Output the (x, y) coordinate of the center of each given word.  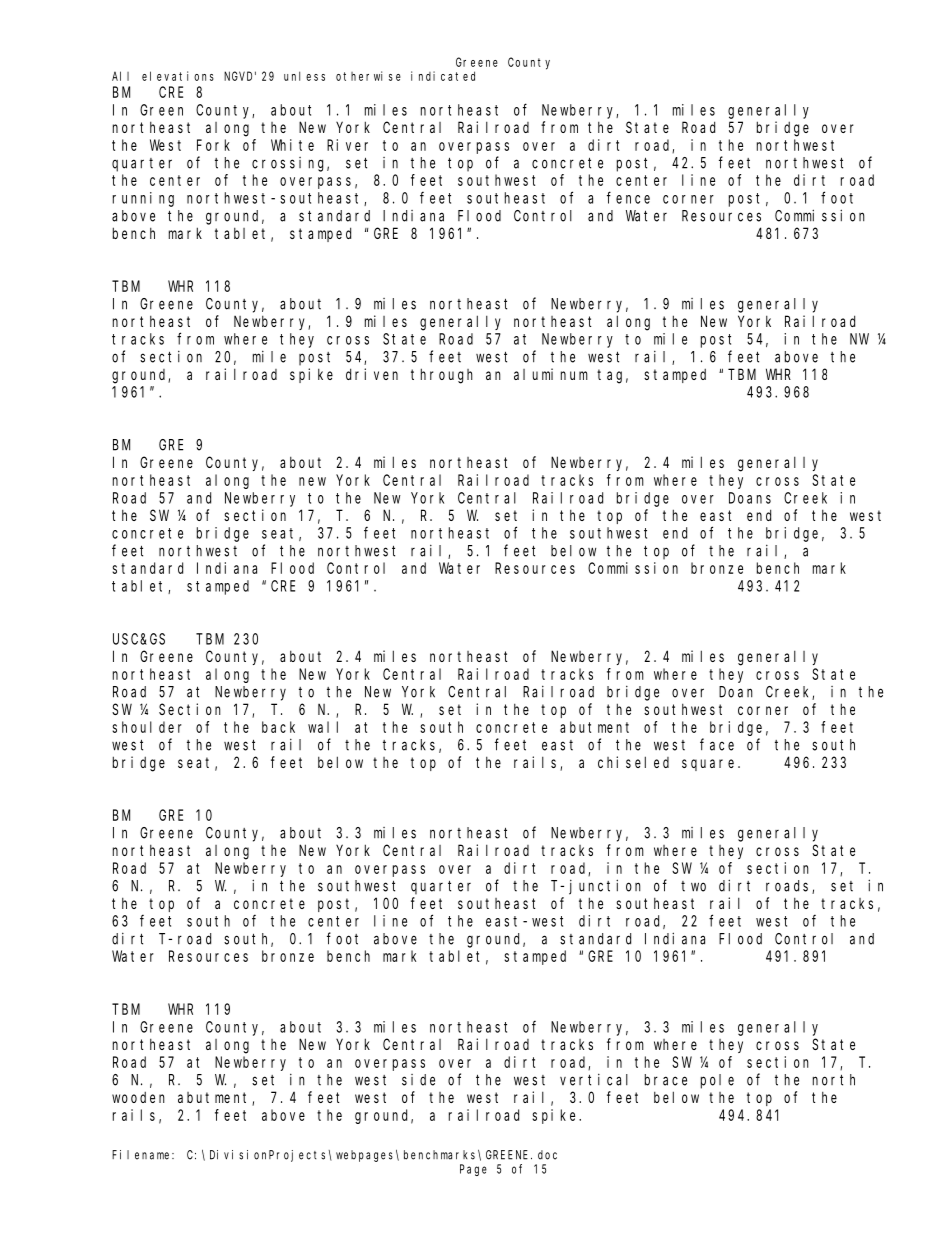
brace (666, 1080)
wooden (138, 1097)
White (292, 145)
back (278, 727)
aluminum (551, 374)
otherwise (368, 76)
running (143, 199)
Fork (213, 145)
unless (304, 76)
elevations (178, 76)
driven (372, 374)
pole (717, 1081)
